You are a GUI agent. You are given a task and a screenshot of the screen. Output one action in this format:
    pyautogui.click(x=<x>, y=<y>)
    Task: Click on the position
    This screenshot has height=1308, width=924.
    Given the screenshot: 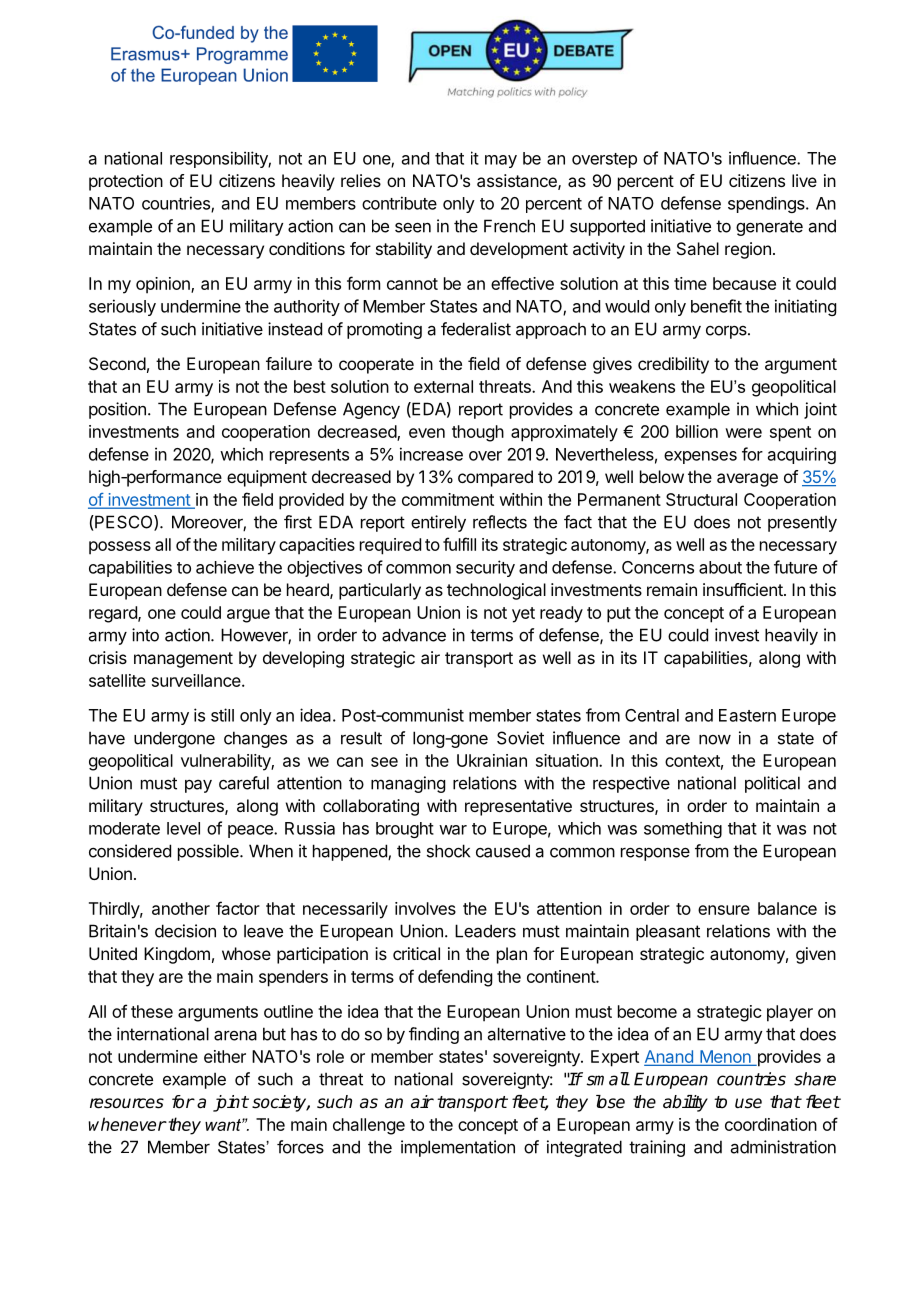 What is the action you would take?
    pyautogui.click(x=117, y=410)
